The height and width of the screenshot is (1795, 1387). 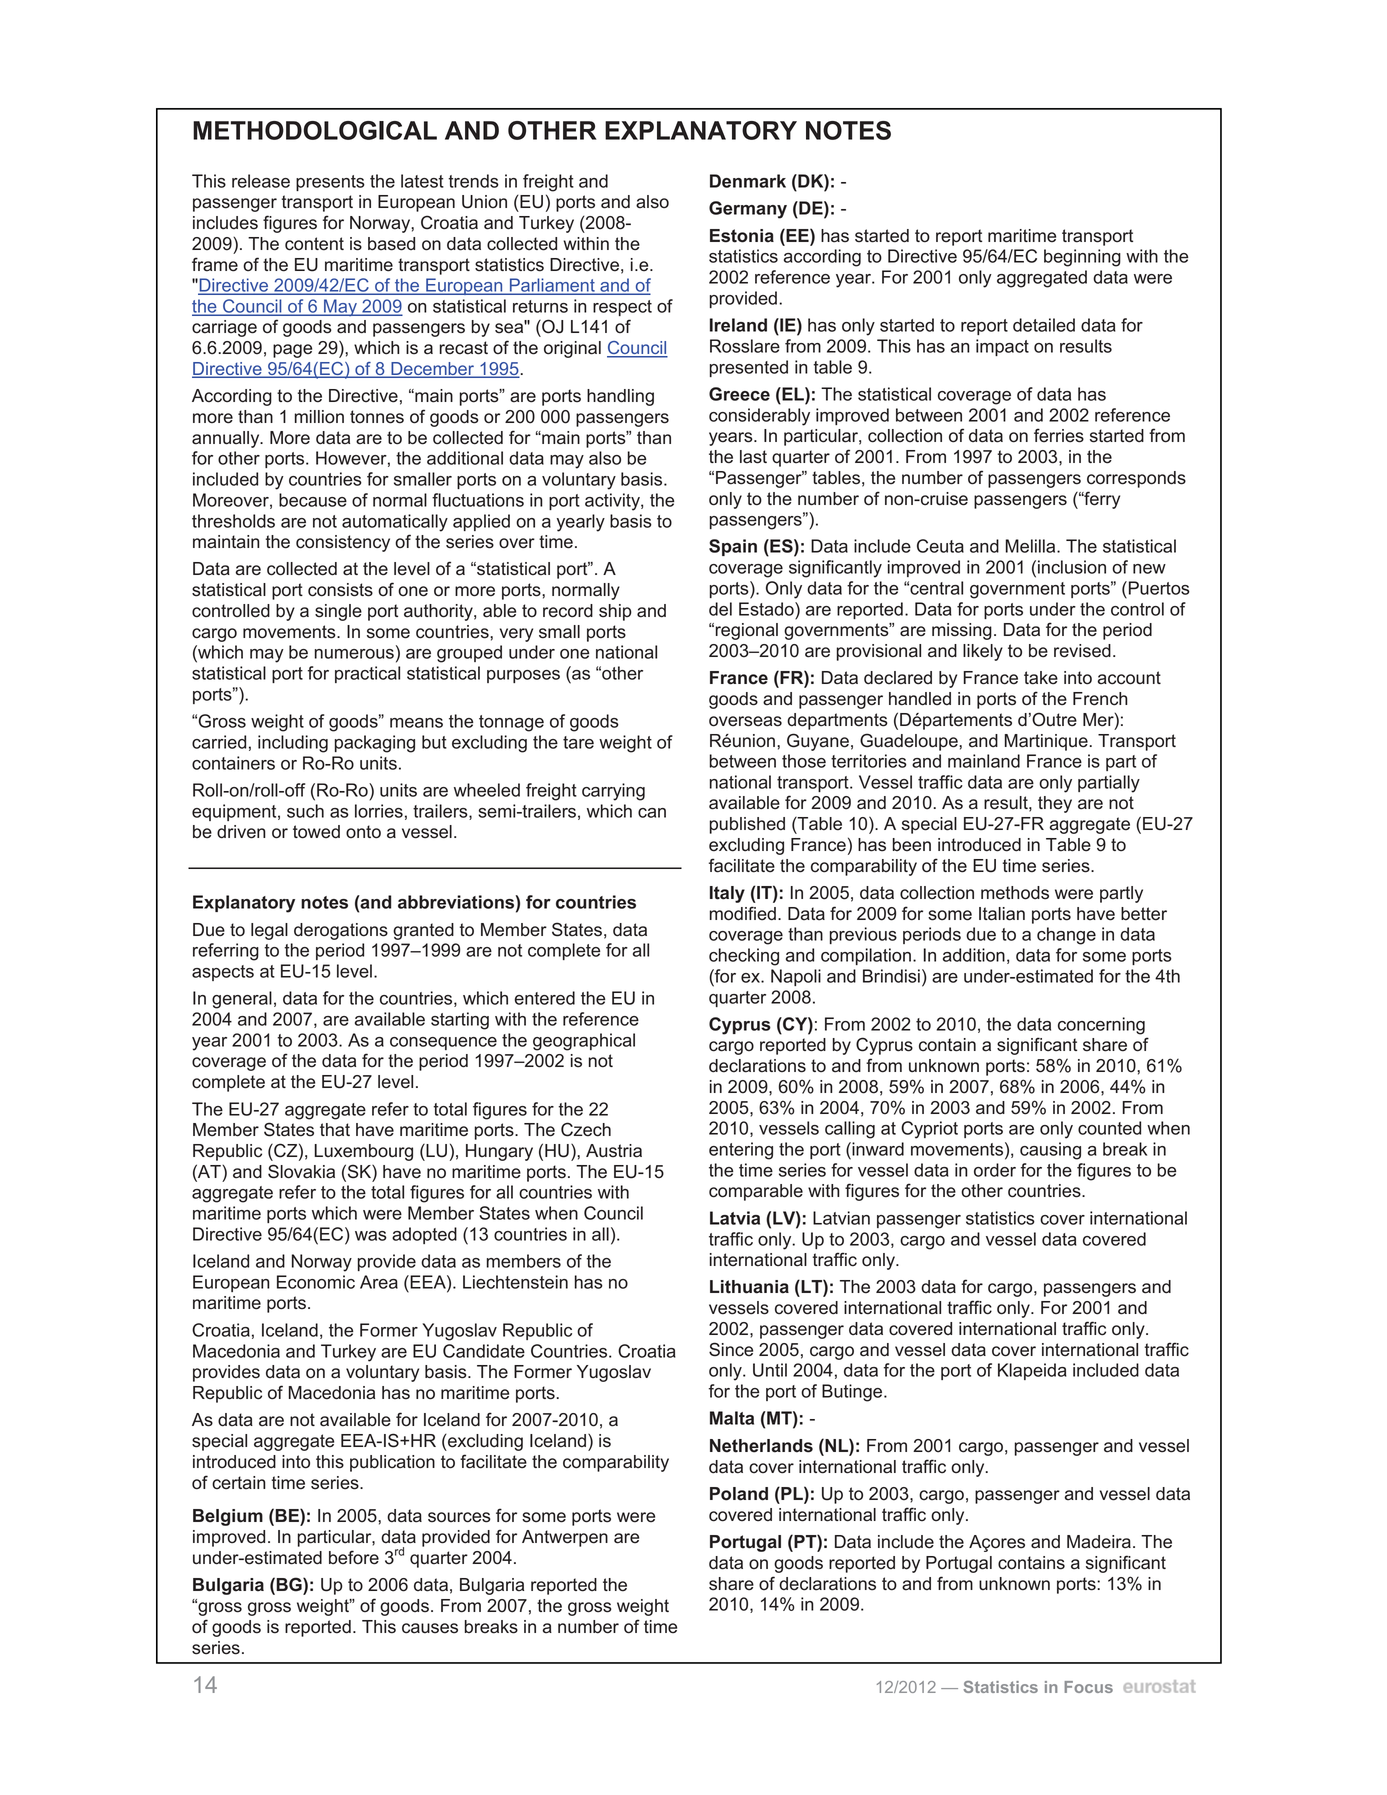 What do you see at coordinates (739, 1494) in the screenshot?
I see `Poland` at bounding box center [739, 1494].
